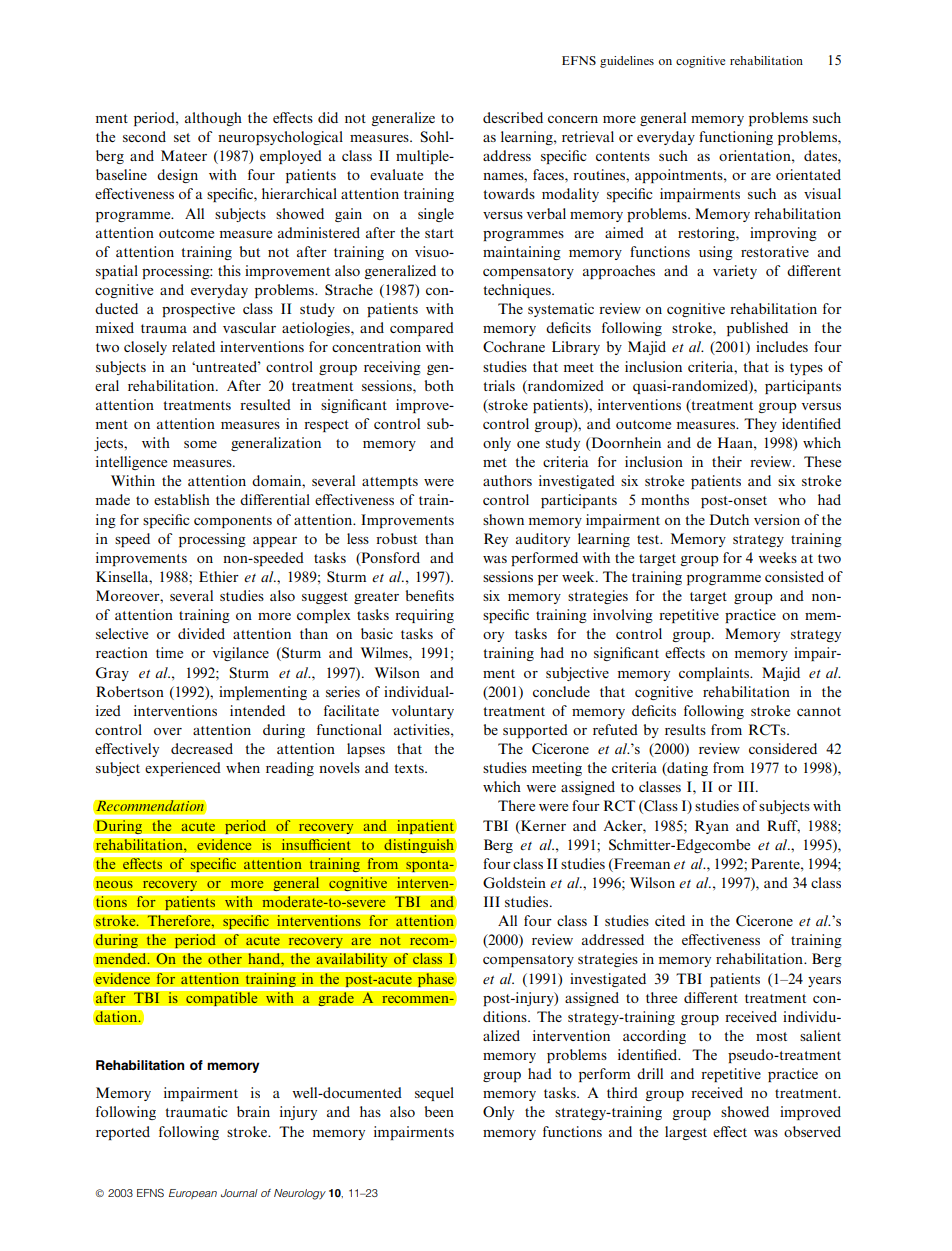 The image size is (952, 1251). Describe the element at coordinates (410, 768) in the screenshot. I see `texts` at that location.
